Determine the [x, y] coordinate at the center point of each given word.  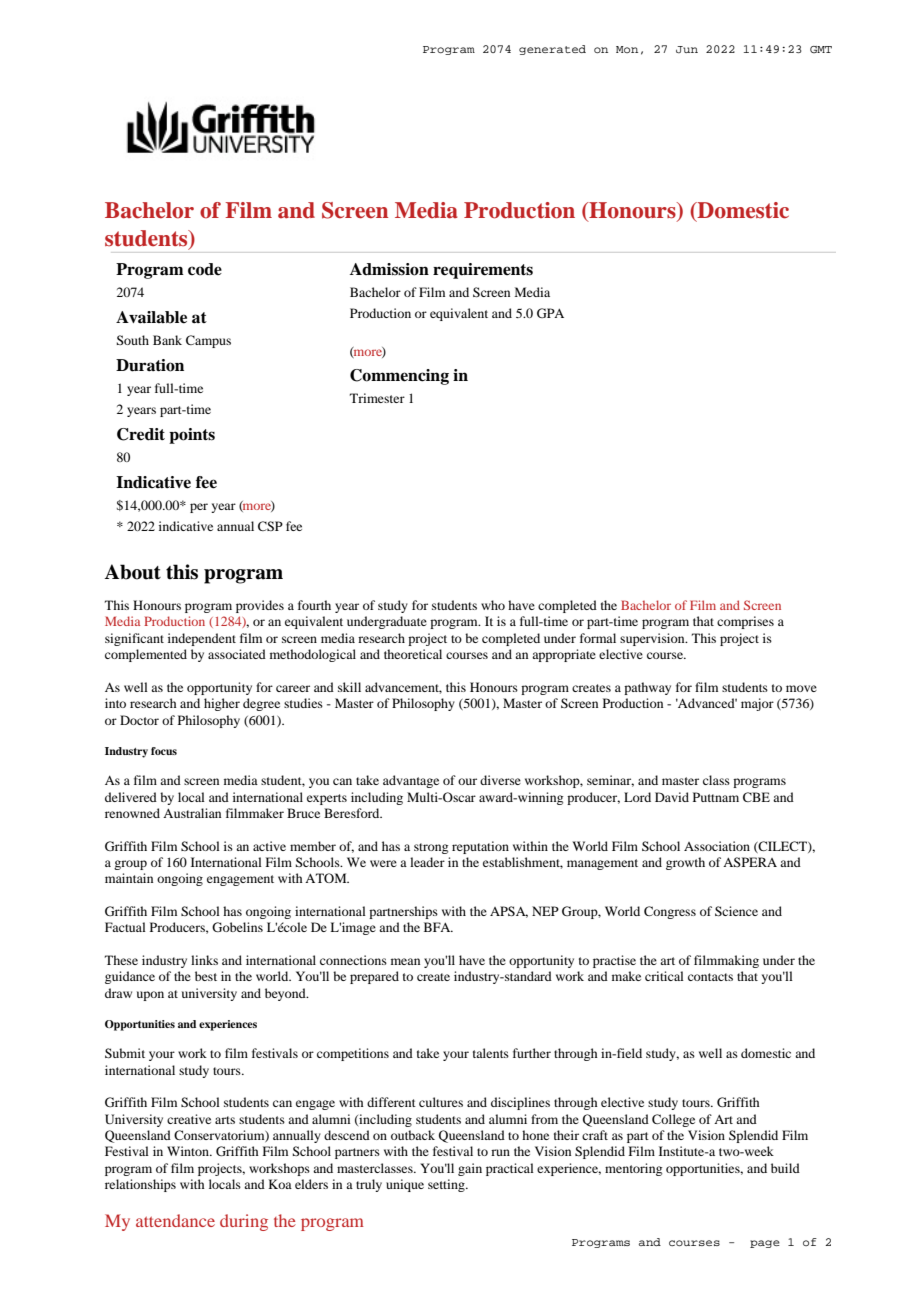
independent [202, 639]
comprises [745, 622]
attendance [175, 1220]
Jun [687, 49]
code [205, 269]
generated [552, 50]
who [493, 605]
